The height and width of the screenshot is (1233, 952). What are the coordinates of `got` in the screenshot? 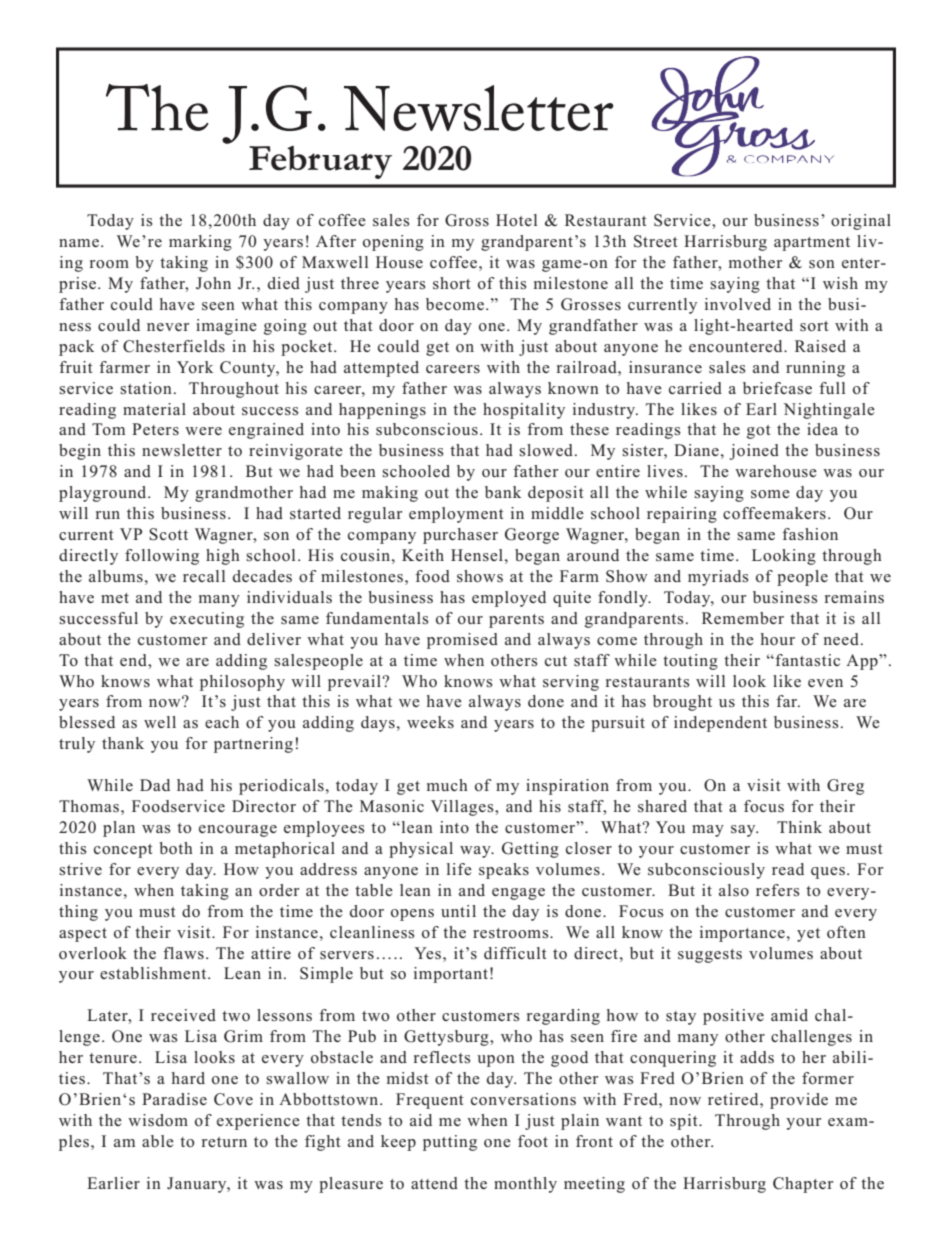 It's located at (759, 432).
